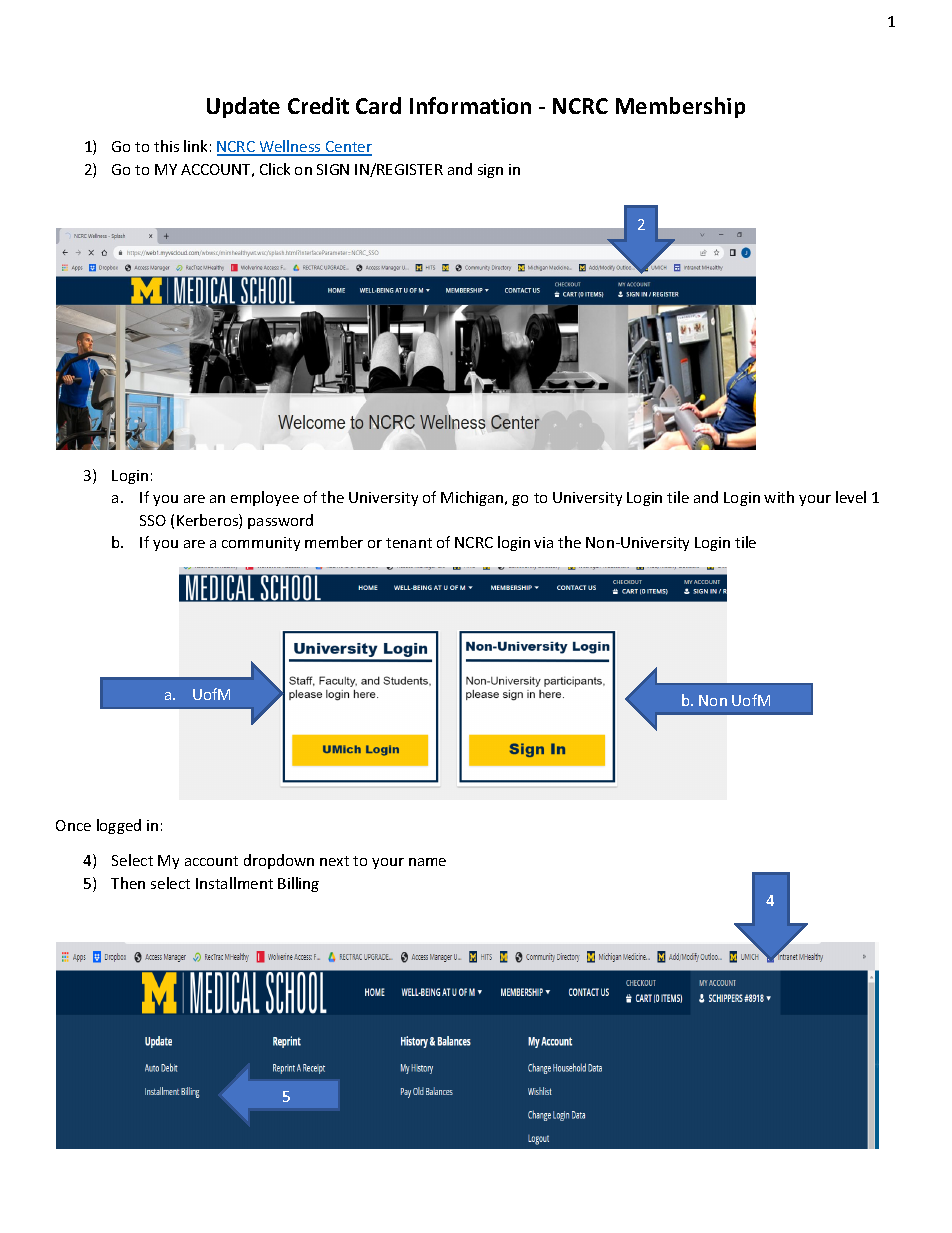 The image size is (952, 1233). I want to click on Then, so click(128, 883).
